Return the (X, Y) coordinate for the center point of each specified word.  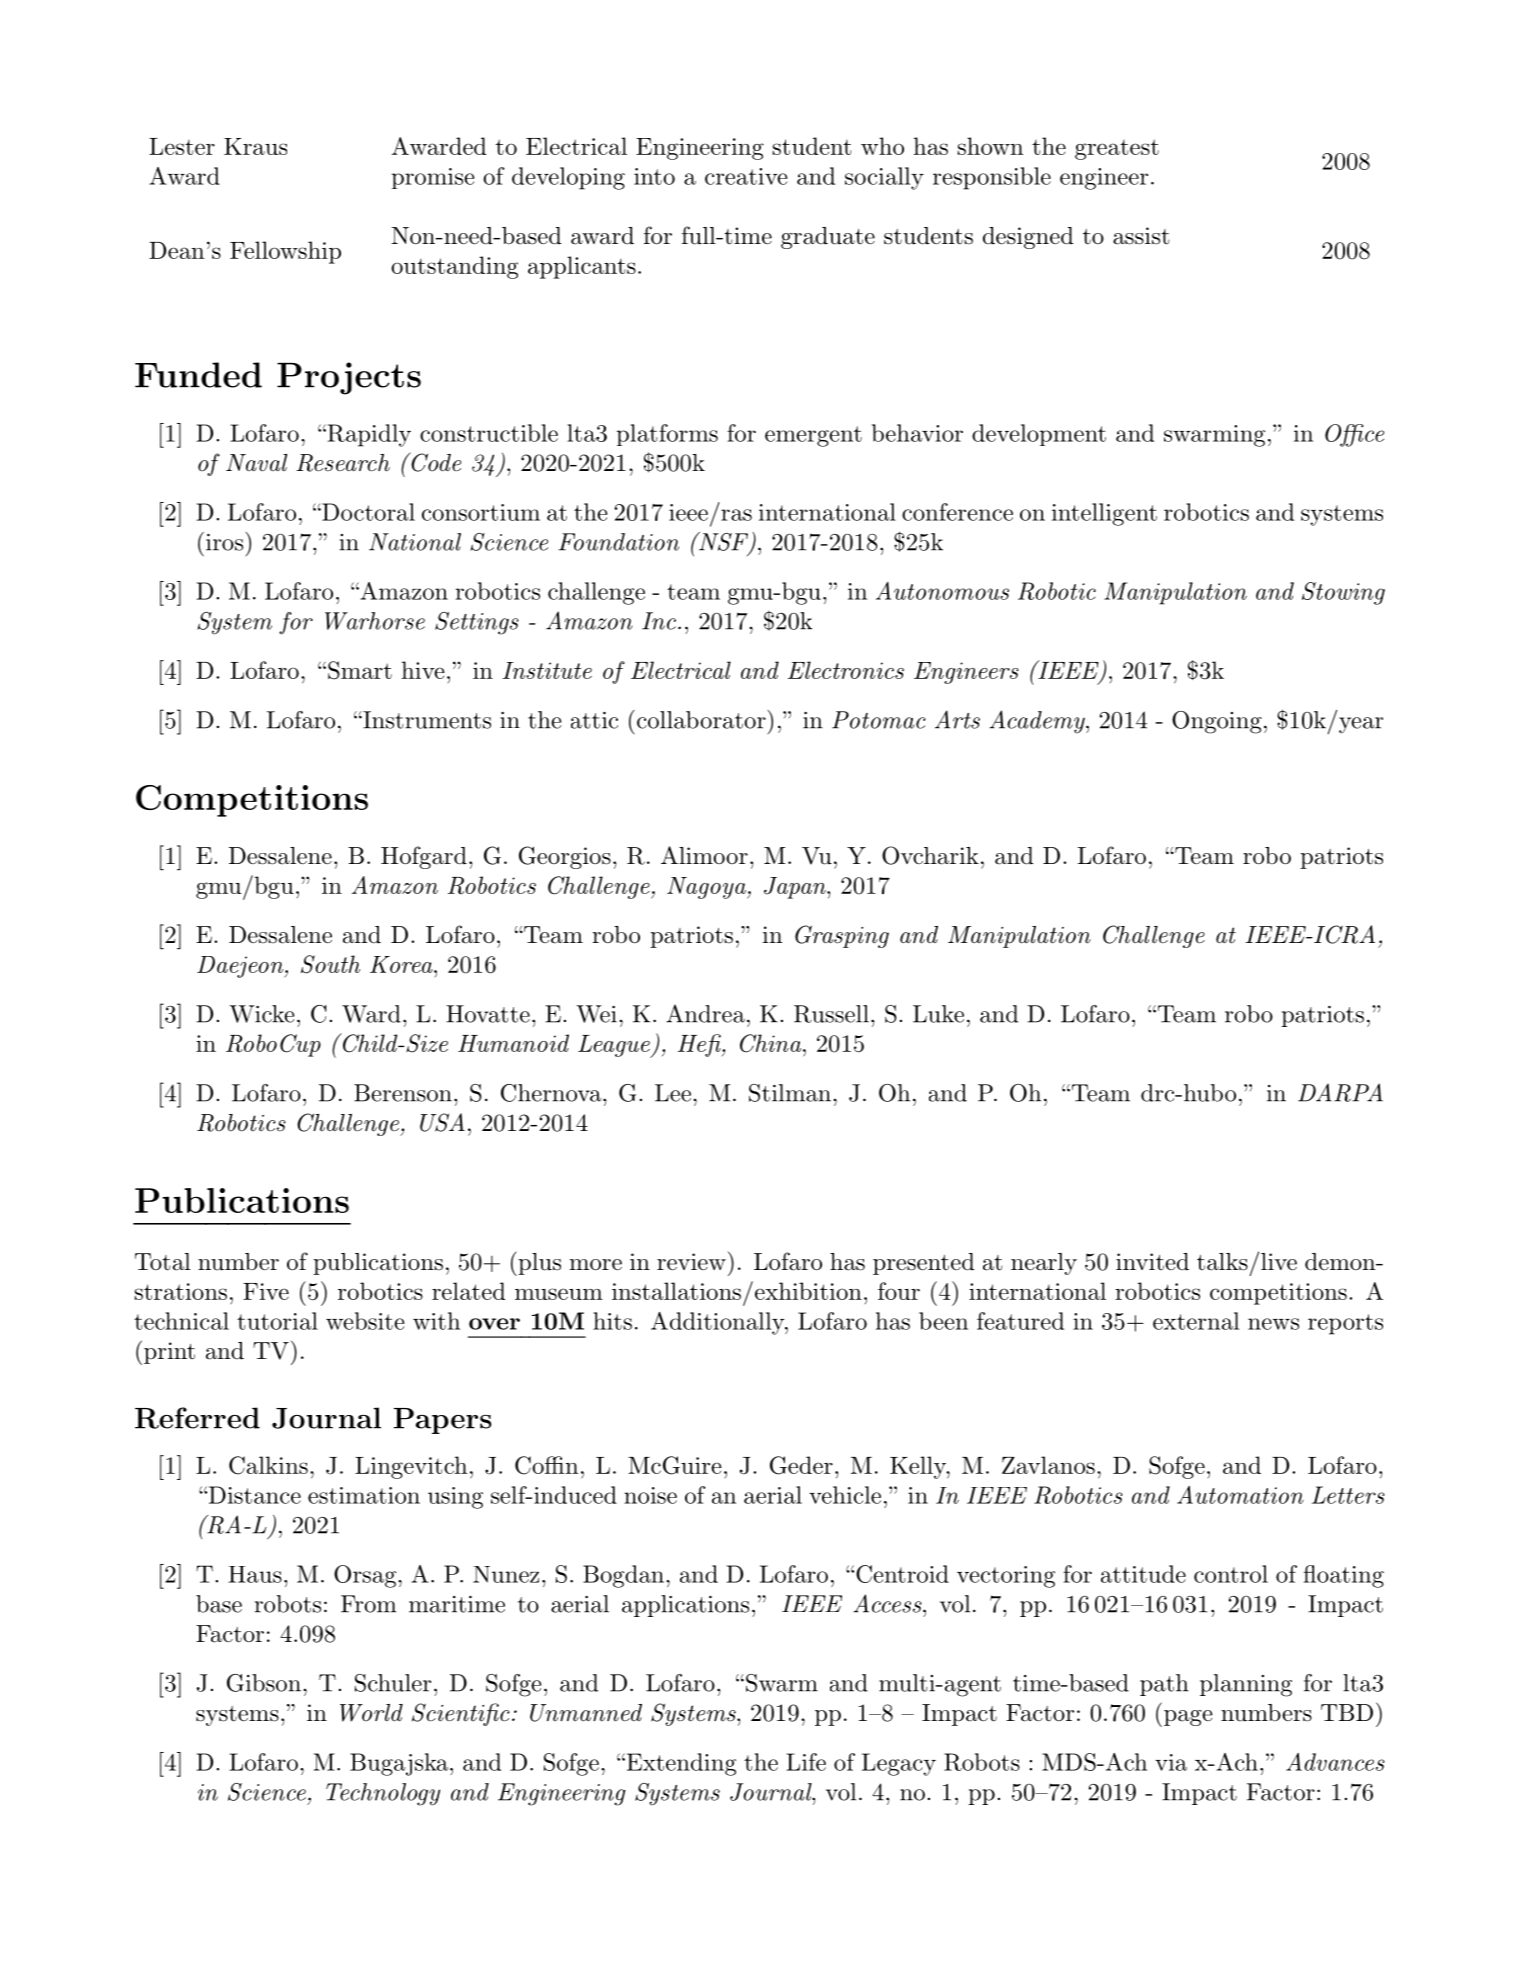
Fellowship (285, 252)
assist (1141, 236)
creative (746, 176)
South (330, 964)
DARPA (1340, 1092)
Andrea (705, 1014)
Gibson (264, 1683)
